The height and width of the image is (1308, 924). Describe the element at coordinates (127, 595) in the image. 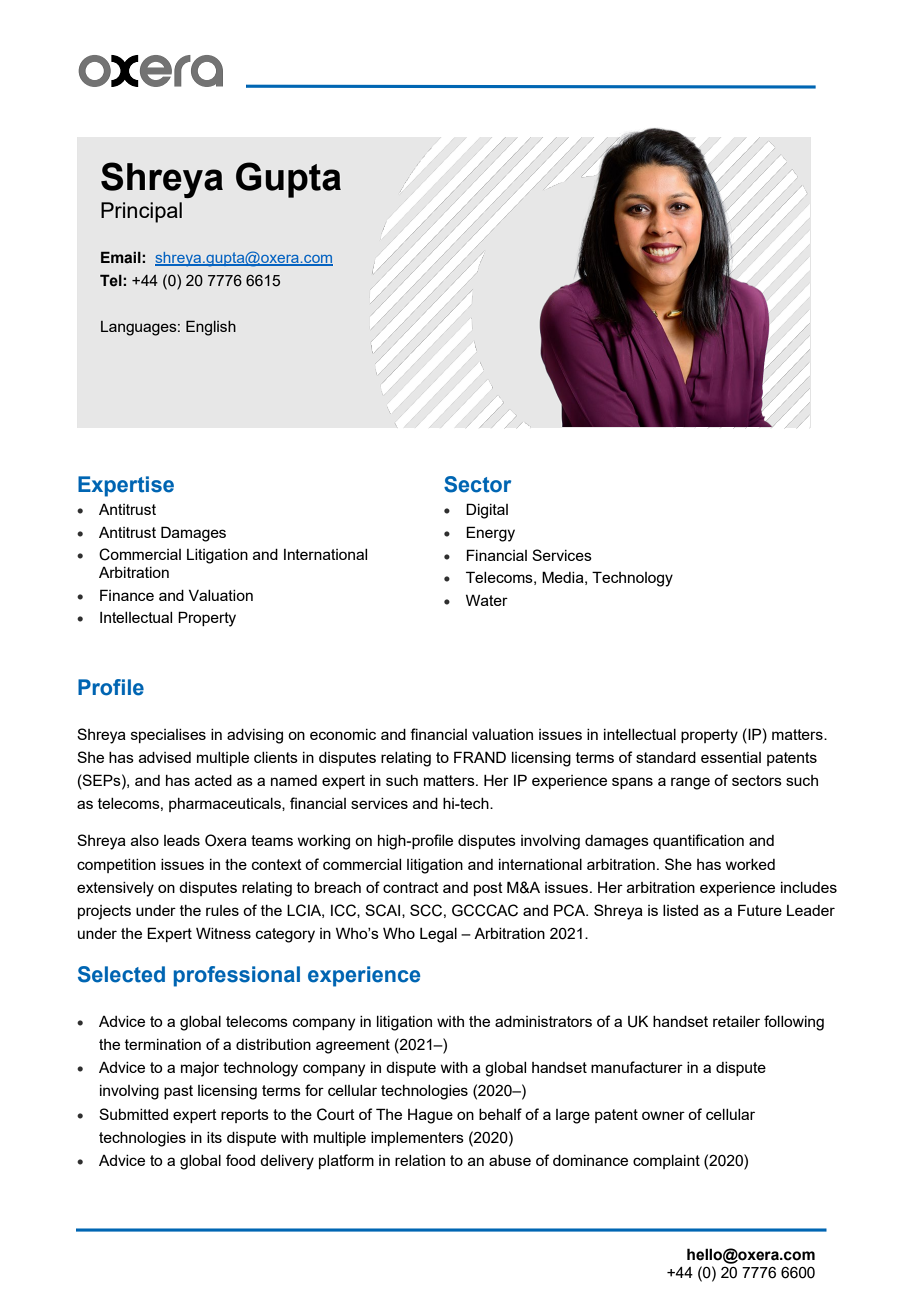

I see `Finance` at that location.
